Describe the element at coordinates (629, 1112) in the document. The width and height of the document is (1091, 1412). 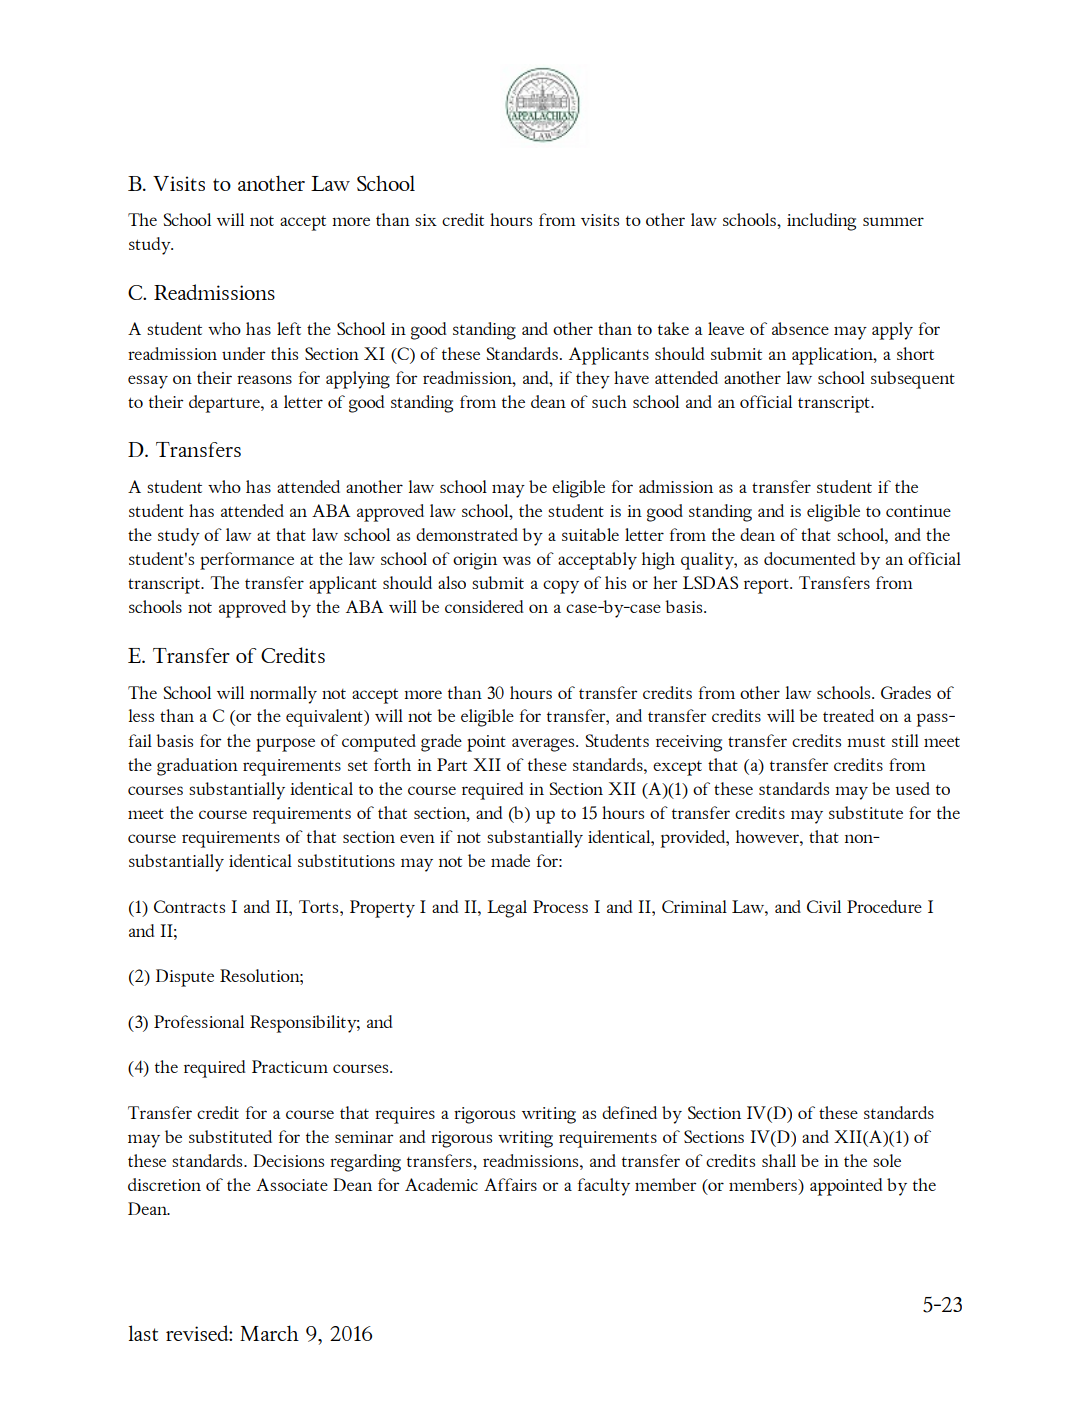
I see `defined` at that location.
